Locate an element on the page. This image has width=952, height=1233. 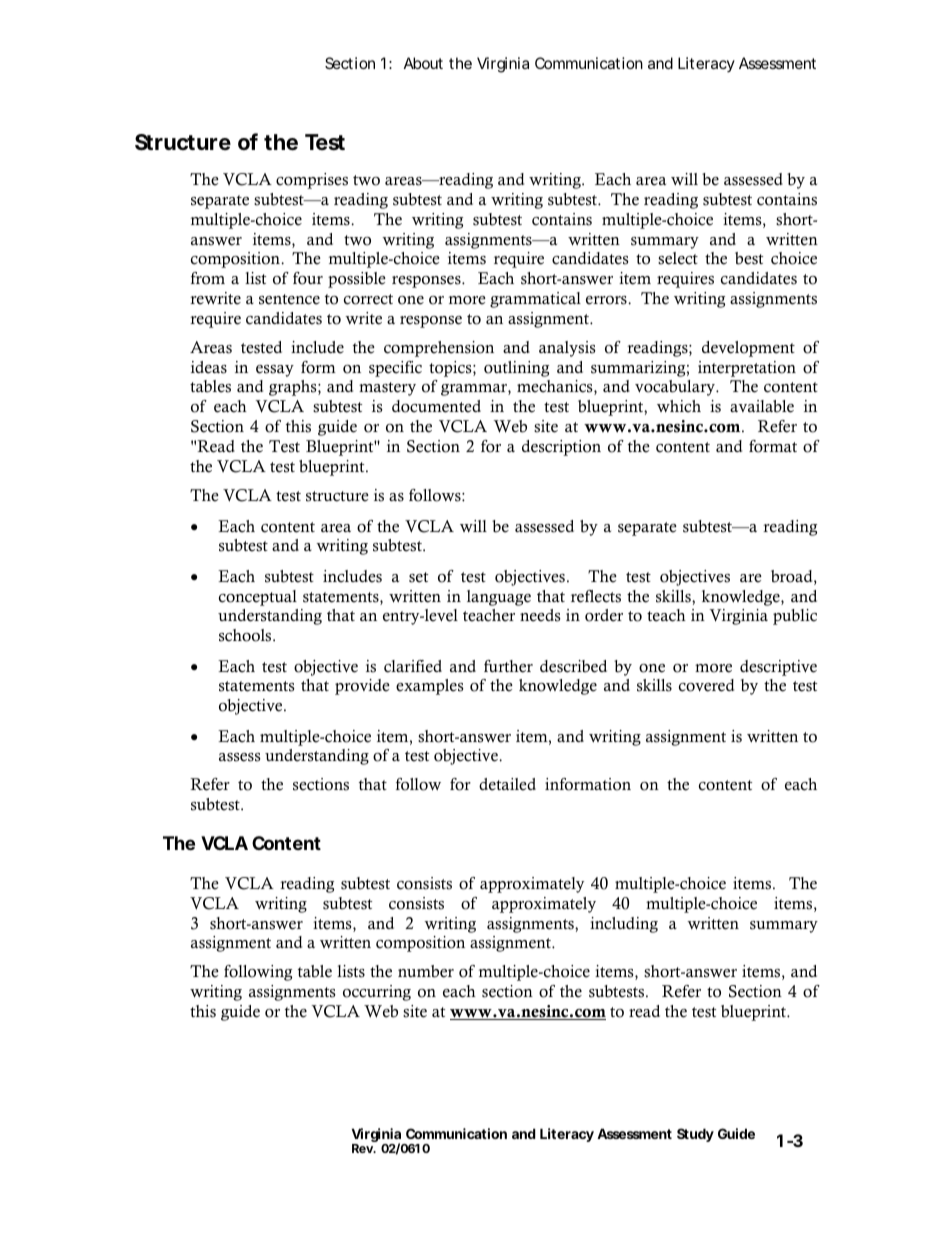
About is located at coordinates (423, 63).
